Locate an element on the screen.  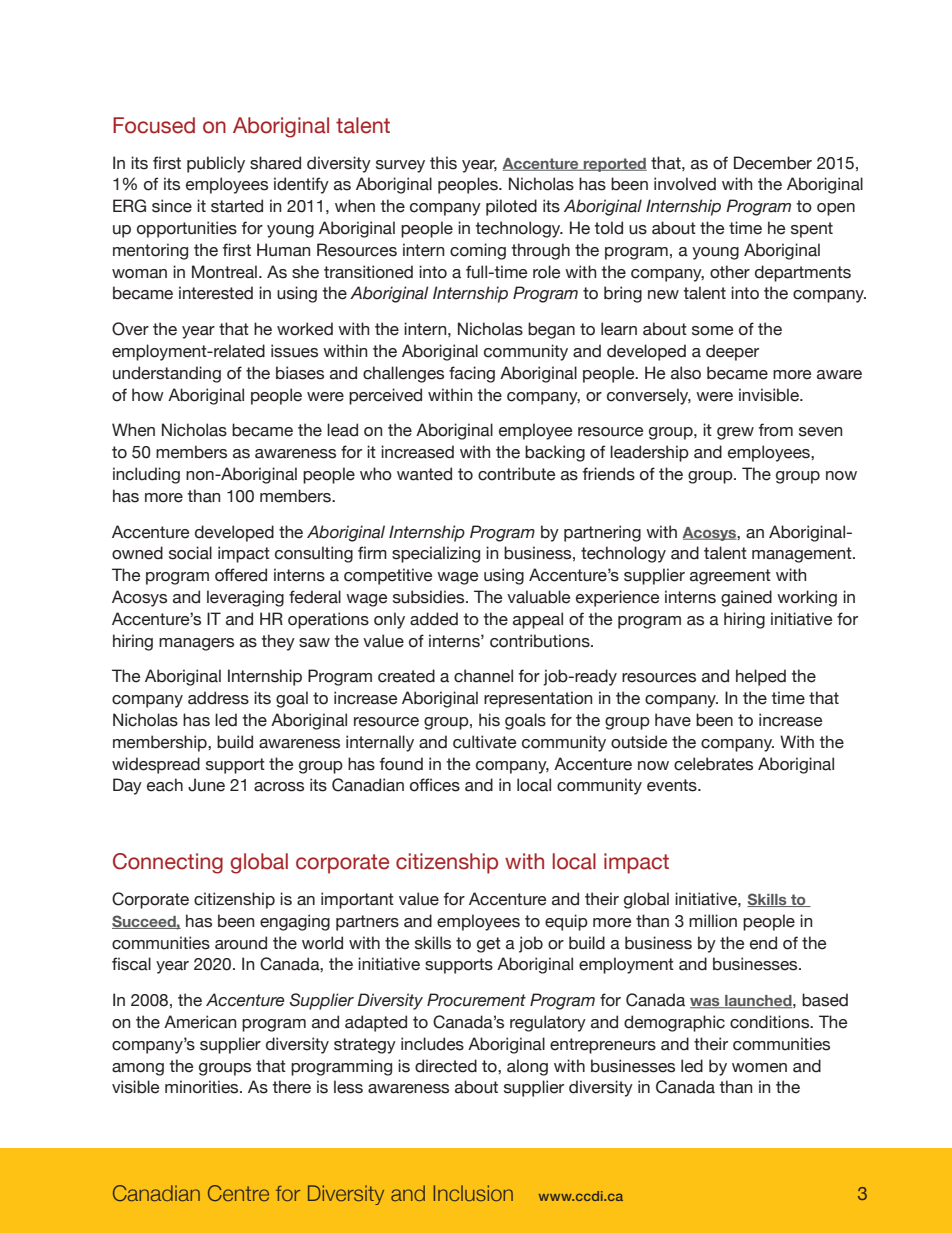
around is located at coordinates (241, 943).
